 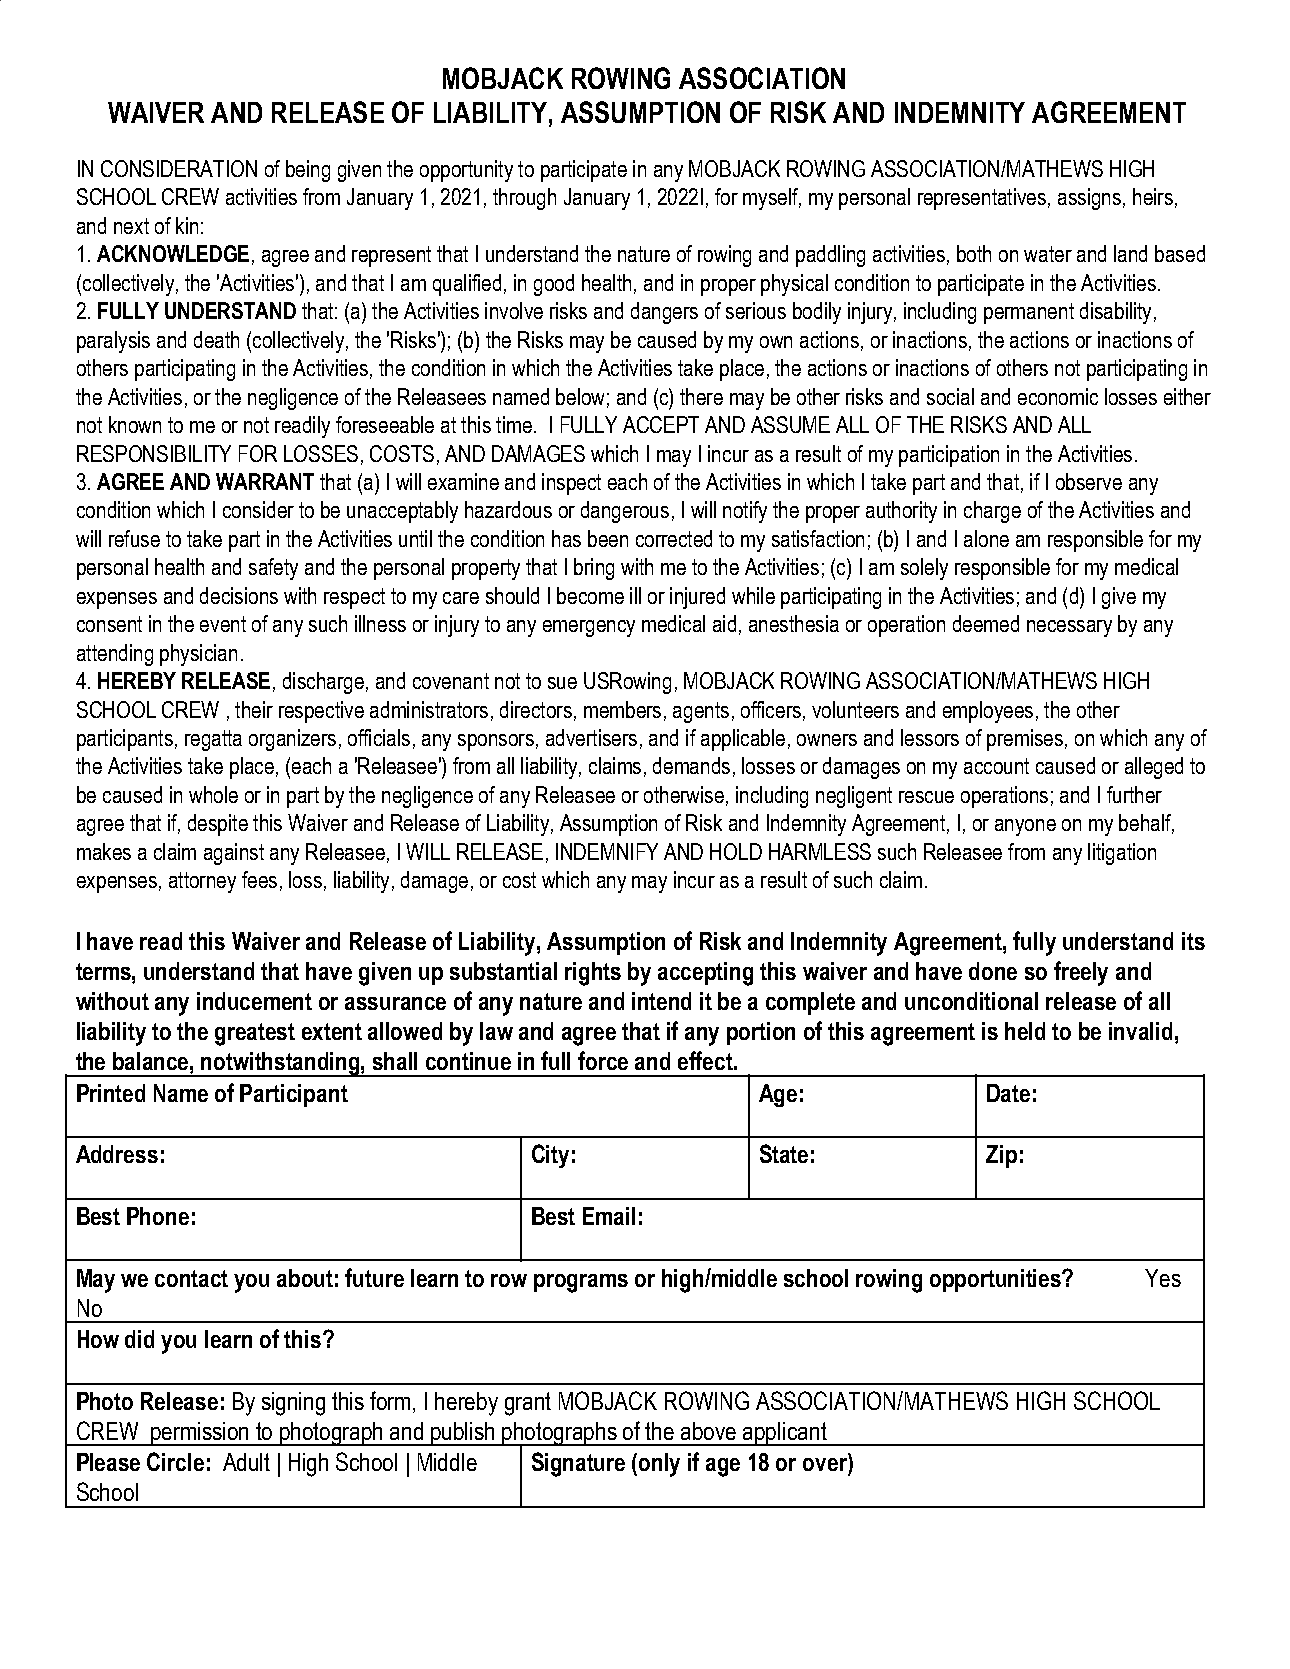 I want to click on inspect, so click(x=571, y=484).
